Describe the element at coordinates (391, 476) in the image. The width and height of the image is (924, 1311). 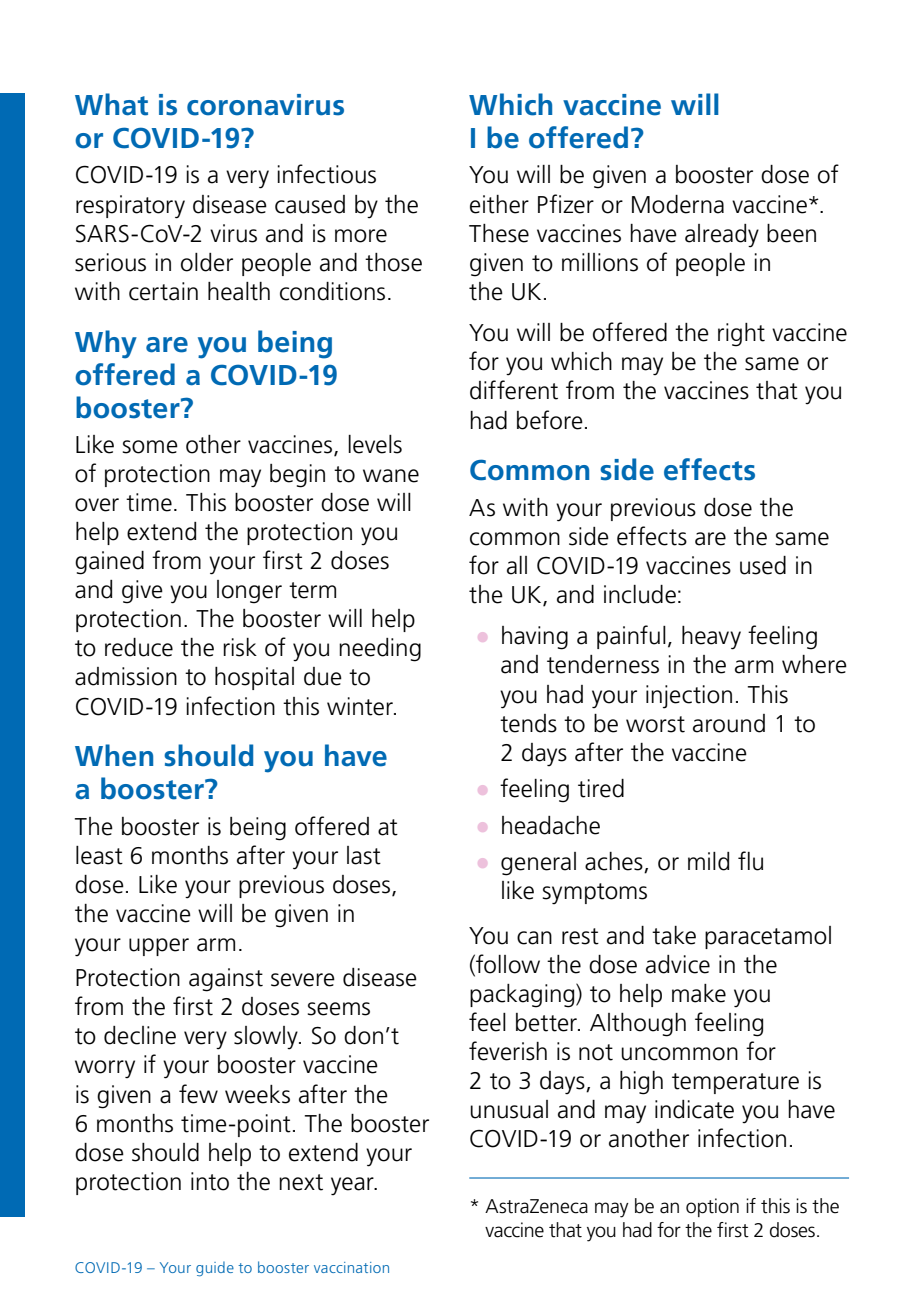
I see `wane` at that location.
